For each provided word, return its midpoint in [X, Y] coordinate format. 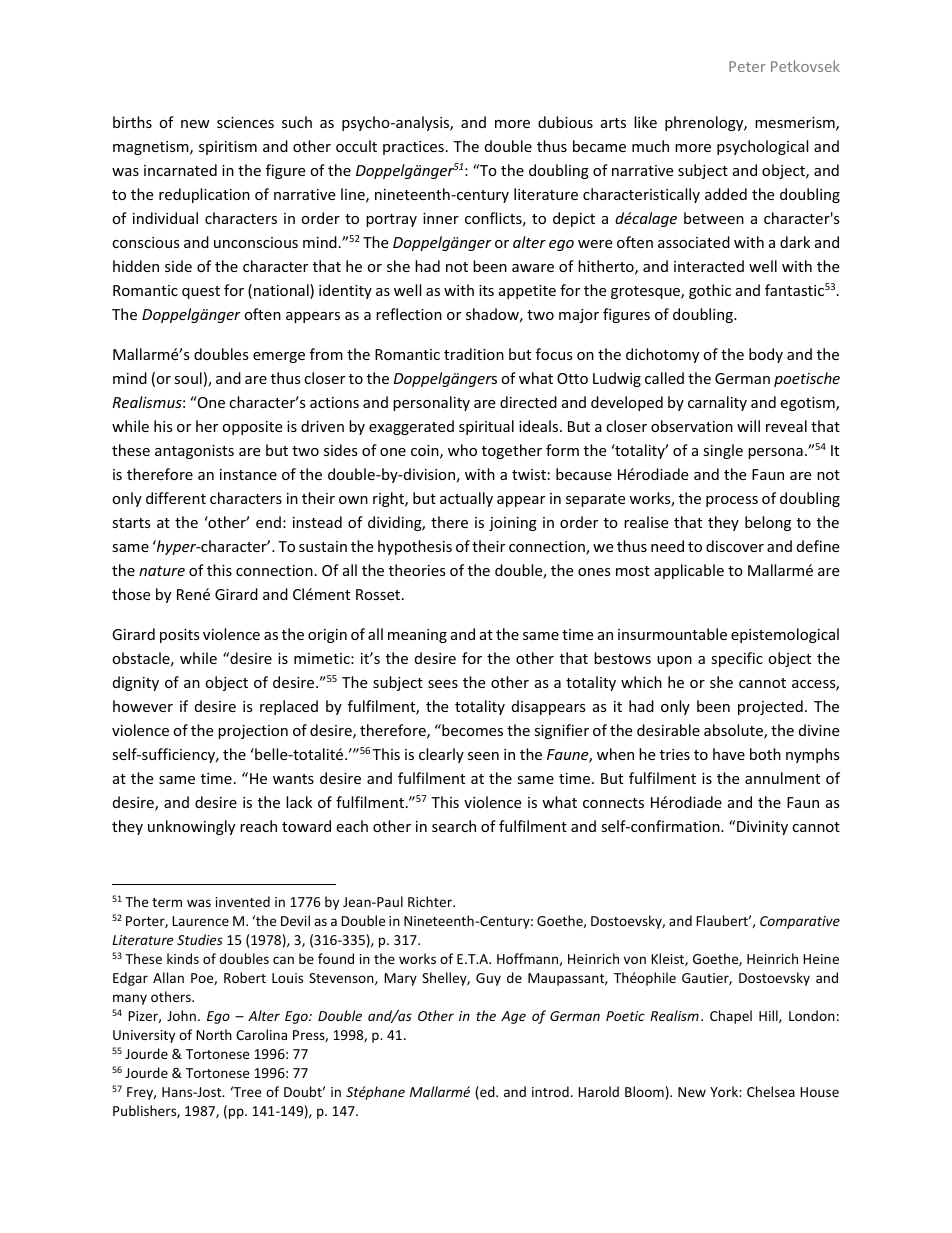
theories [417, 570]
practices [413, 148]
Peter [747, 66]
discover [735, 546]
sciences [245, 122]
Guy [488, 979]
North [214, 1034]
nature [162, 571]
